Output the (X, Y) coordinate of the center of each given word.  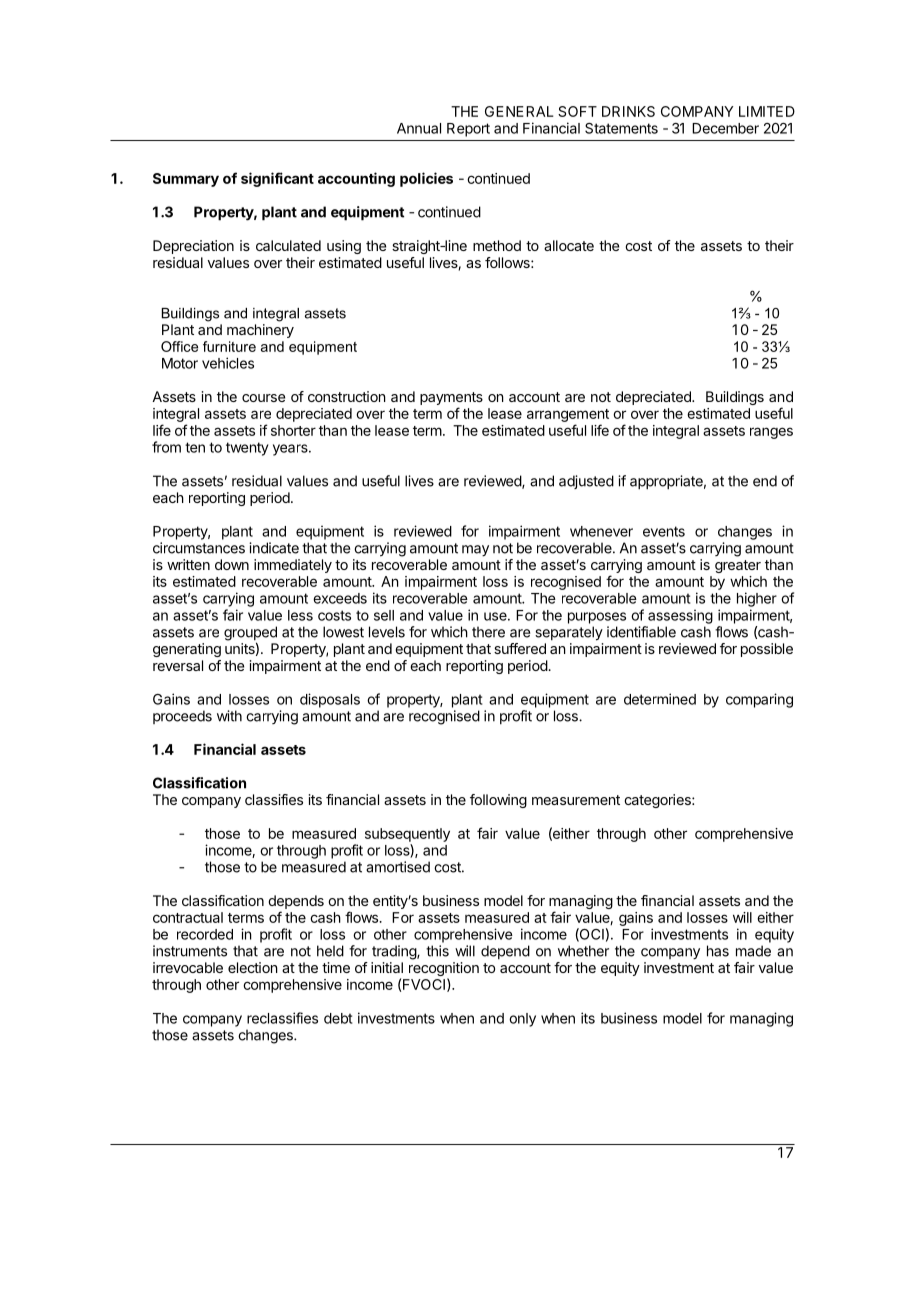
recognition (444, 970)
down (232, 564)
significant (277, 179)
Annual (419, 128)
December (725, 128)
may (475, 551)
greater (738, 566)
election (253, 967)
